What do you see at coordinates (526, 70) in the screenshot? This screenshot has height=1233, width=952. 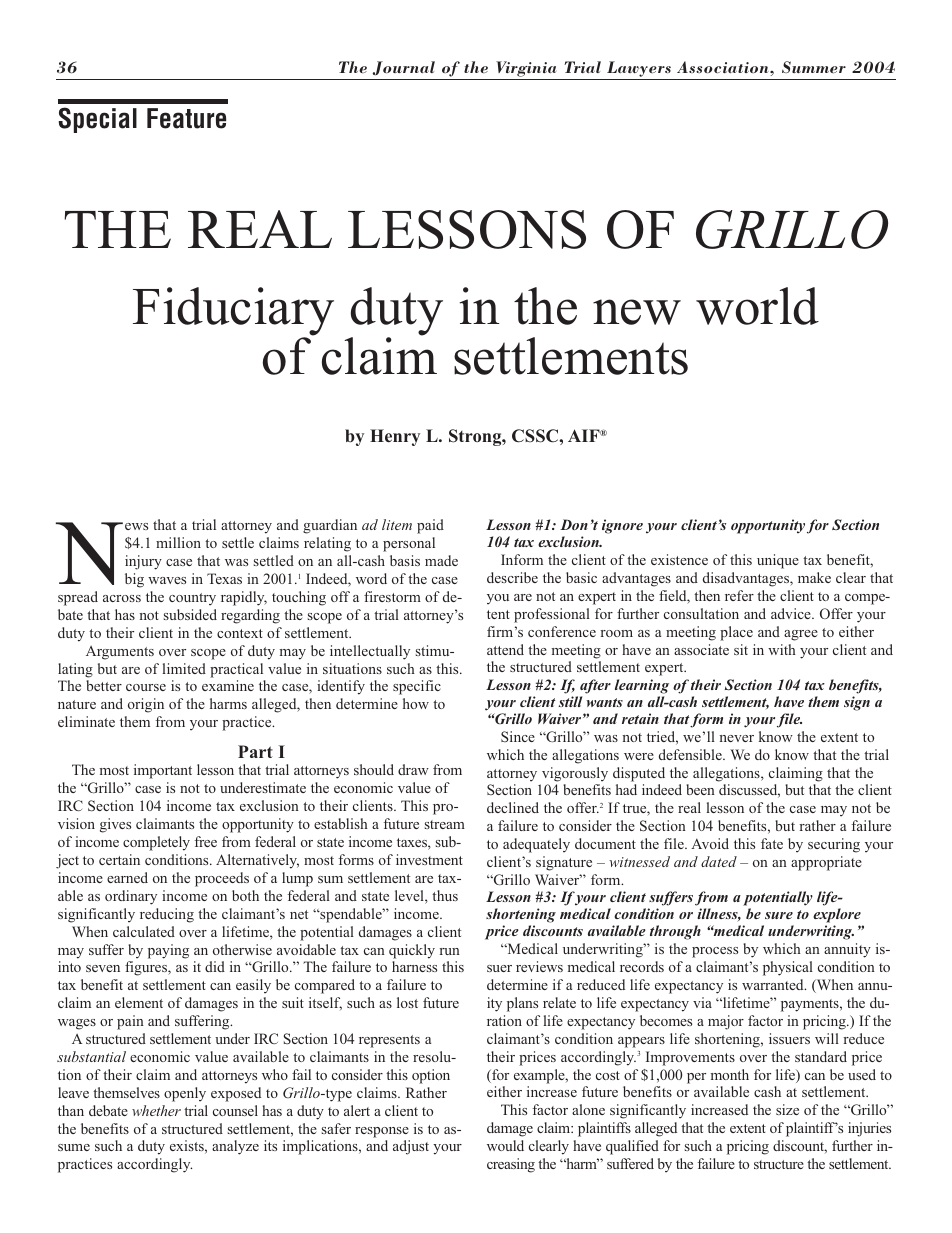 I see `Virginia` at bounding box center [526, 70].
